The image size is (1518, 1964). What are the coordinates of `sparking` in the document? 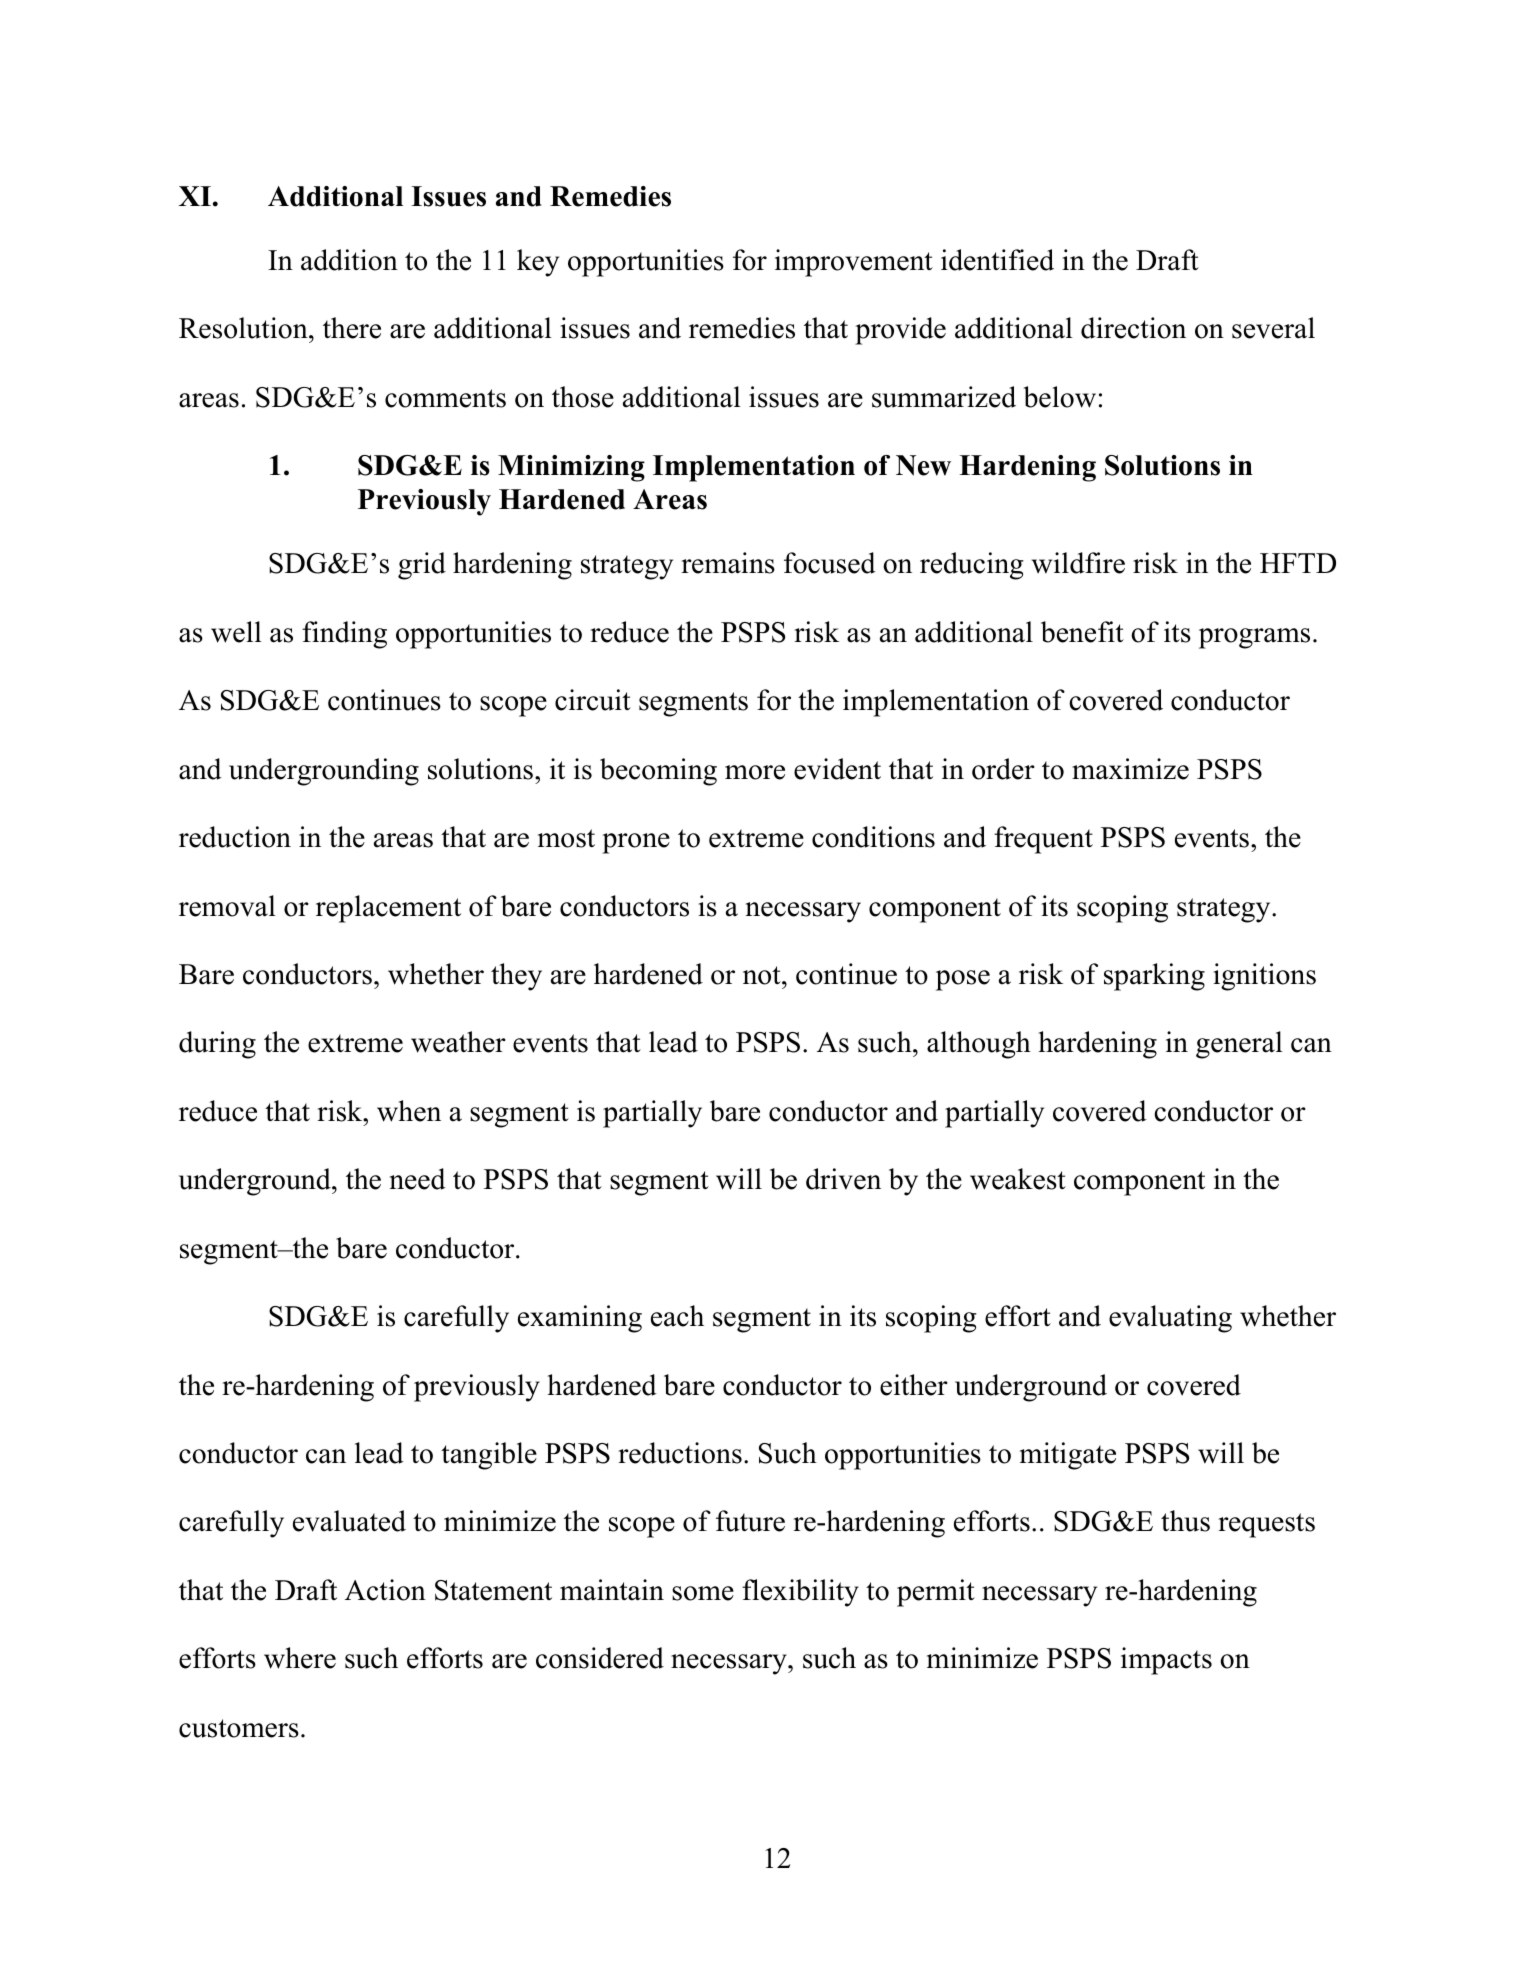 It's located at (1154, 977).
